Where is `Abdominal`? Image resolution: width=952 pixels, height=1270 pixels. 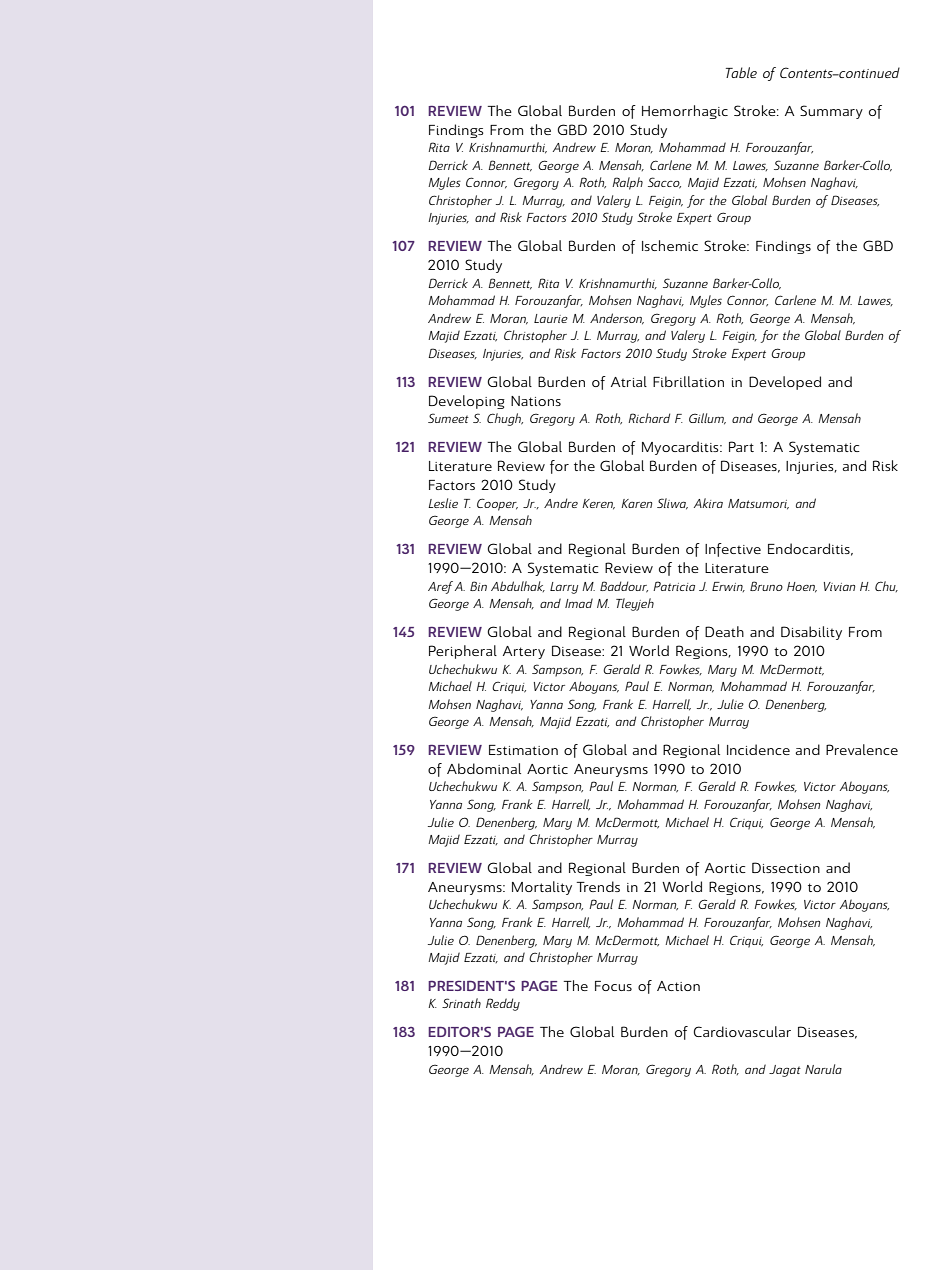
Abdominal is located at coordinates (484, 768).
